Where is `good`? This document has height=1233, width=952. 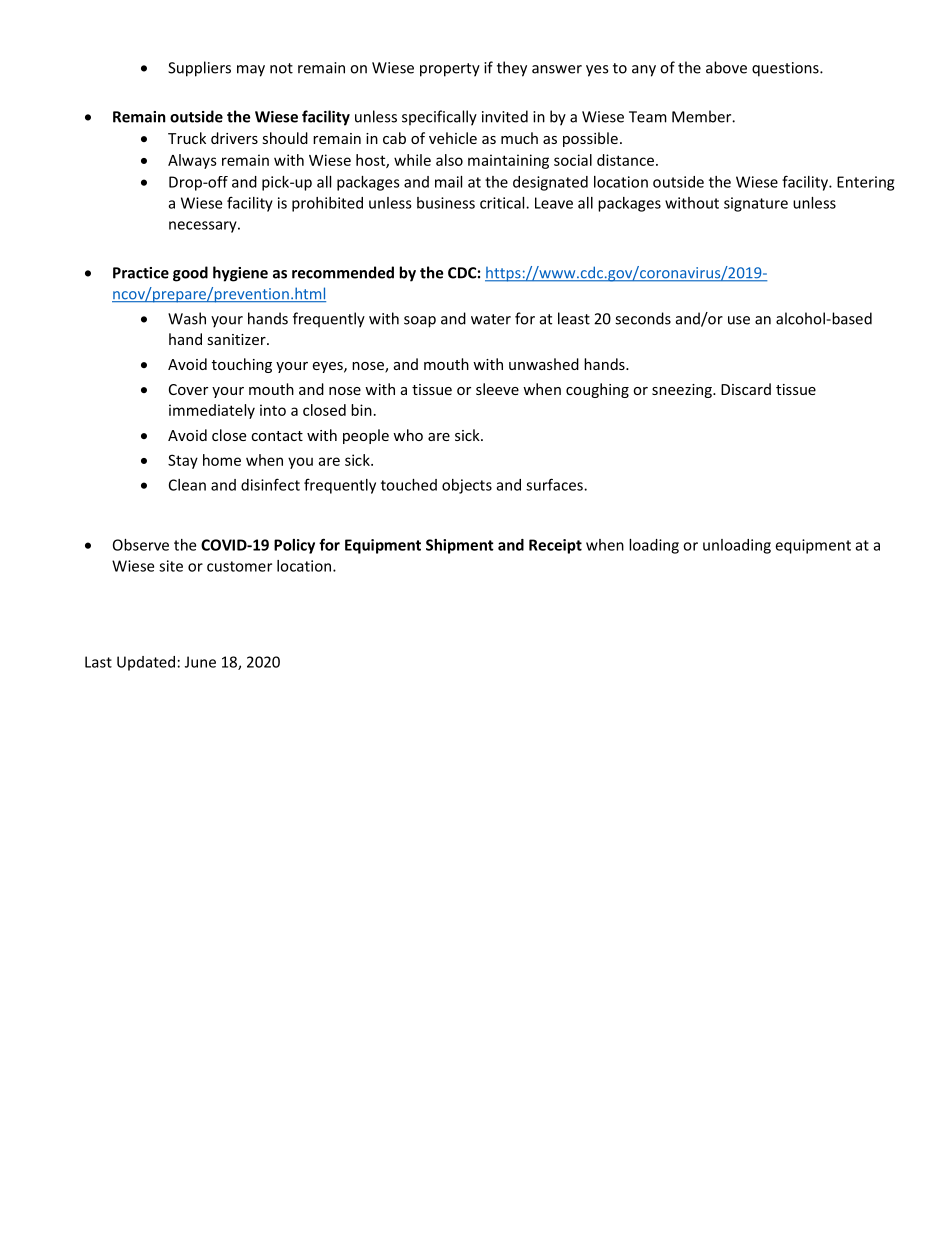 good is located at coordinates (190, 274).
